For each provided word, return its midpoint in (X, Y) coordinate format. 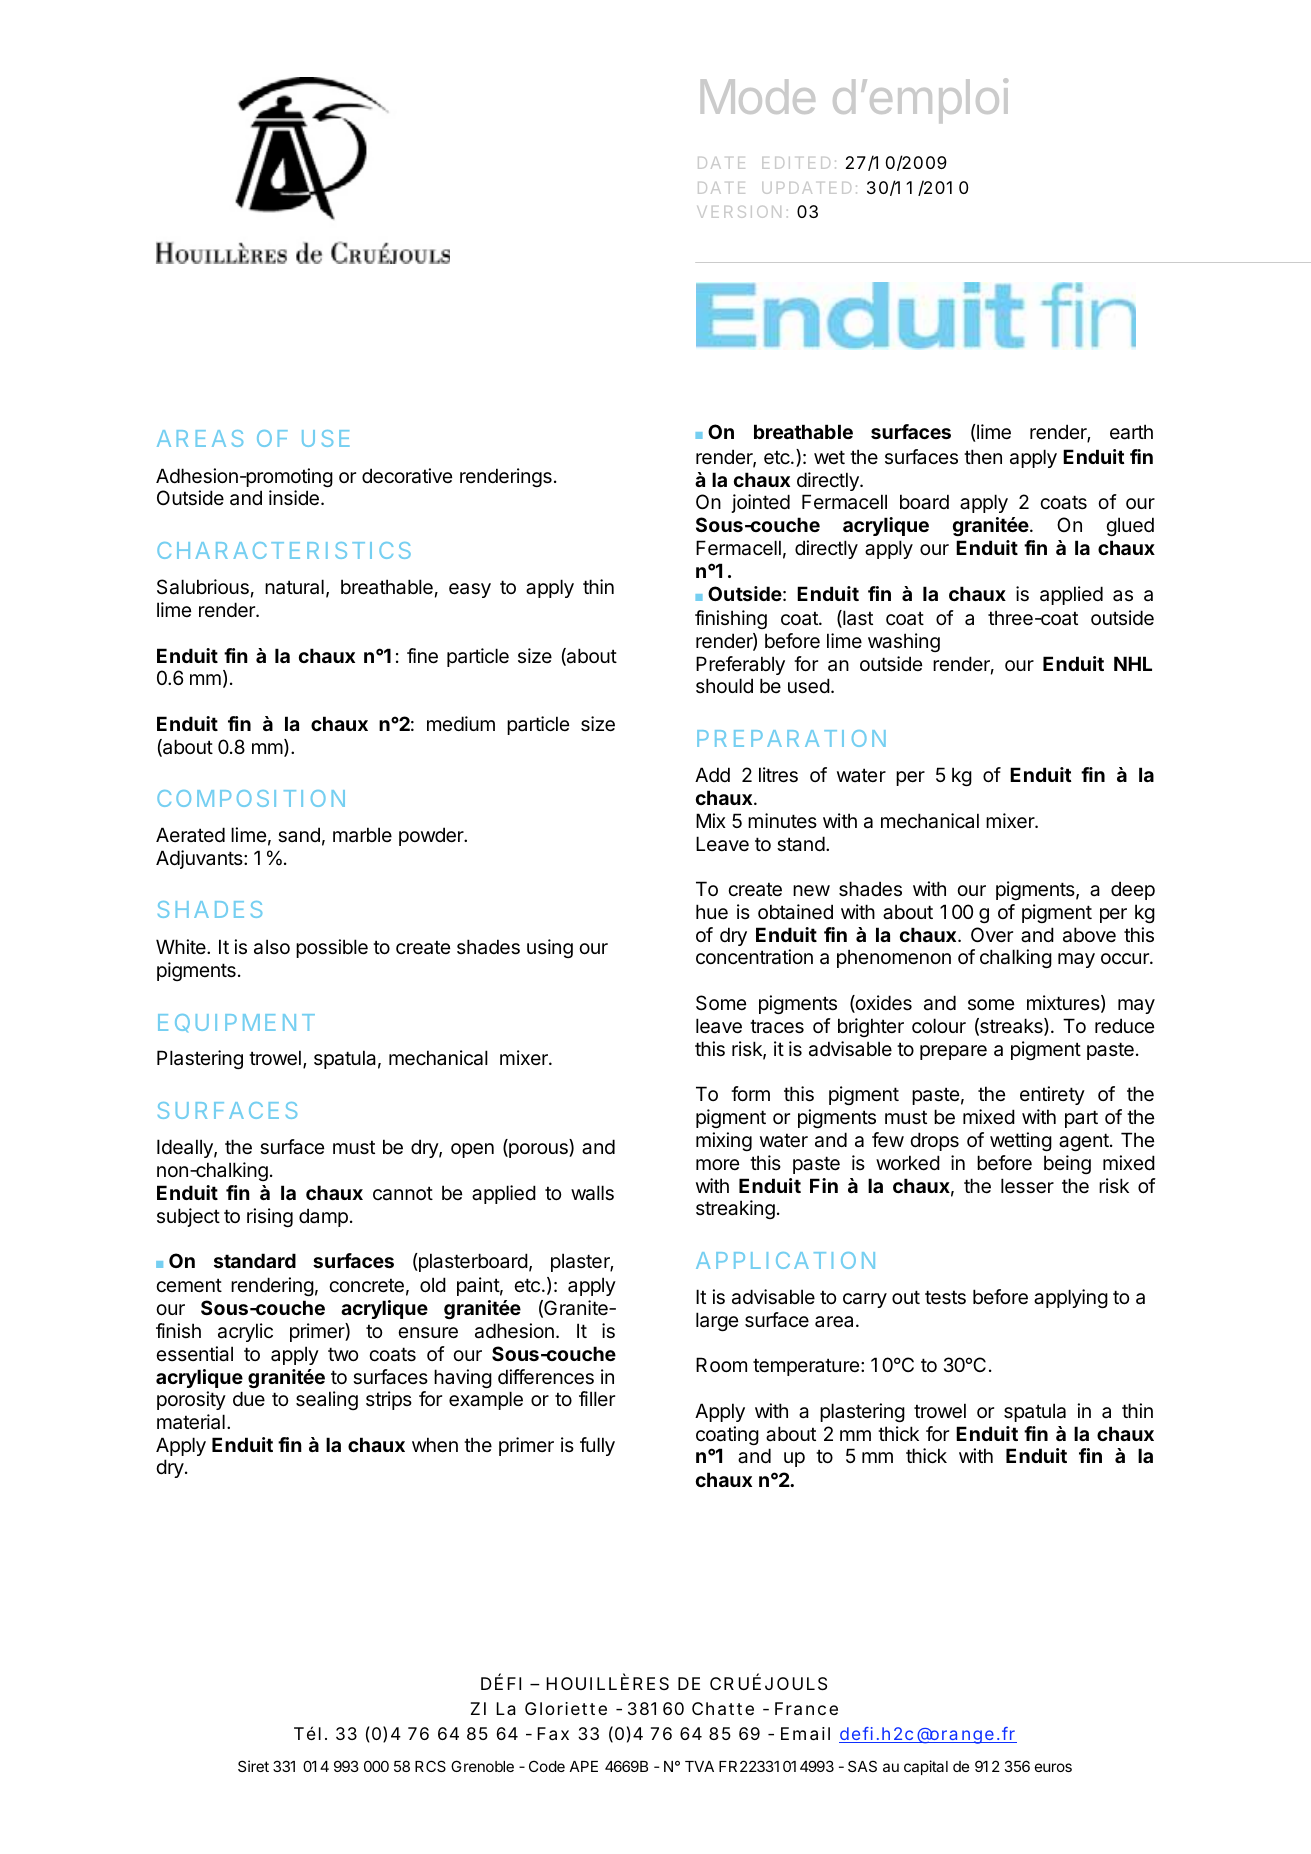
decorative (407, 476)
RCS (430, 1766)
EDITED (796, 163)
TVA (699, 1766)
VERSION (739, 212)
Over (992, 935)
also (272, 947)
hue (712, 912)
